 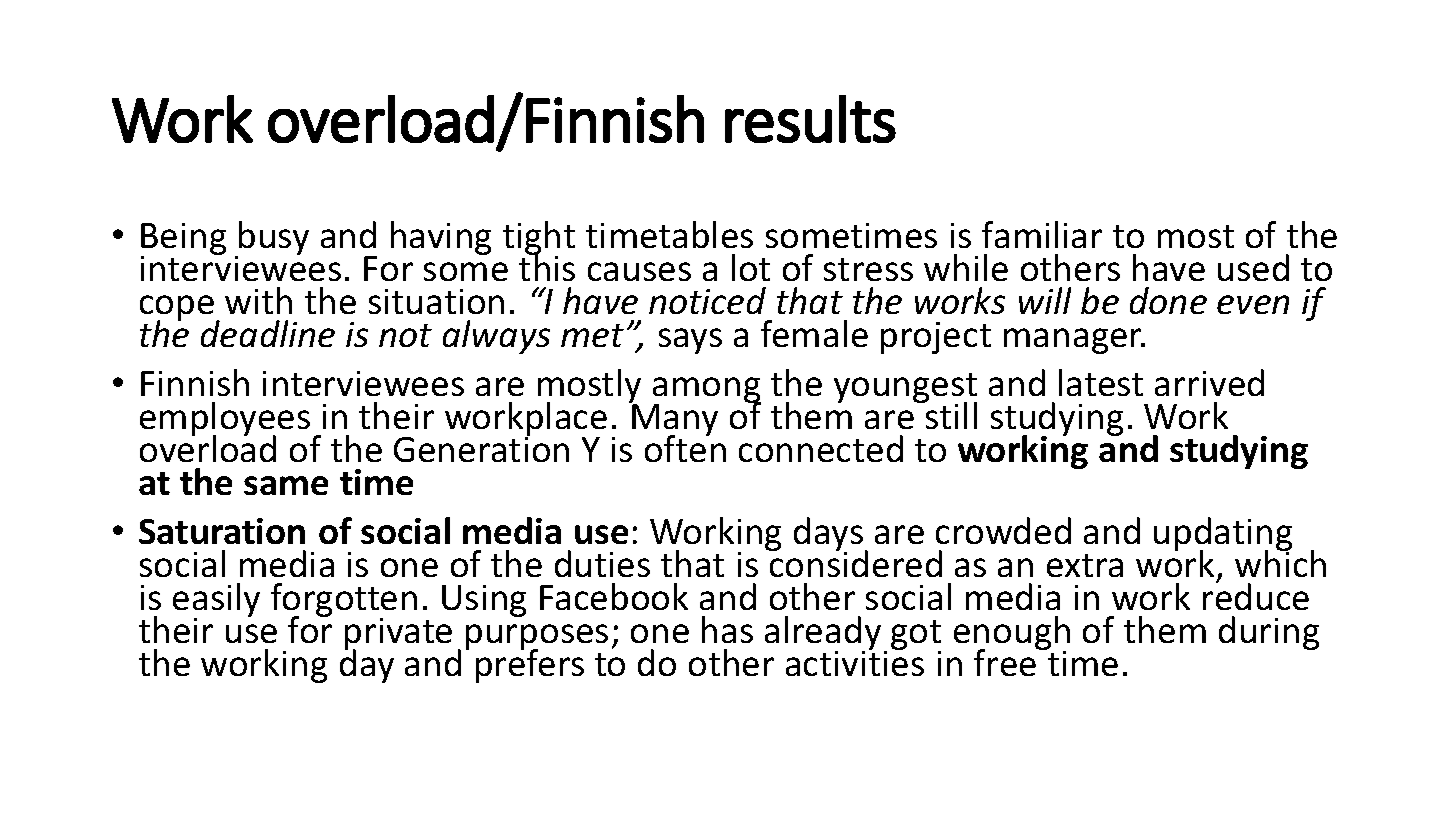 I want to click on private, so click(x=398, y=635).
